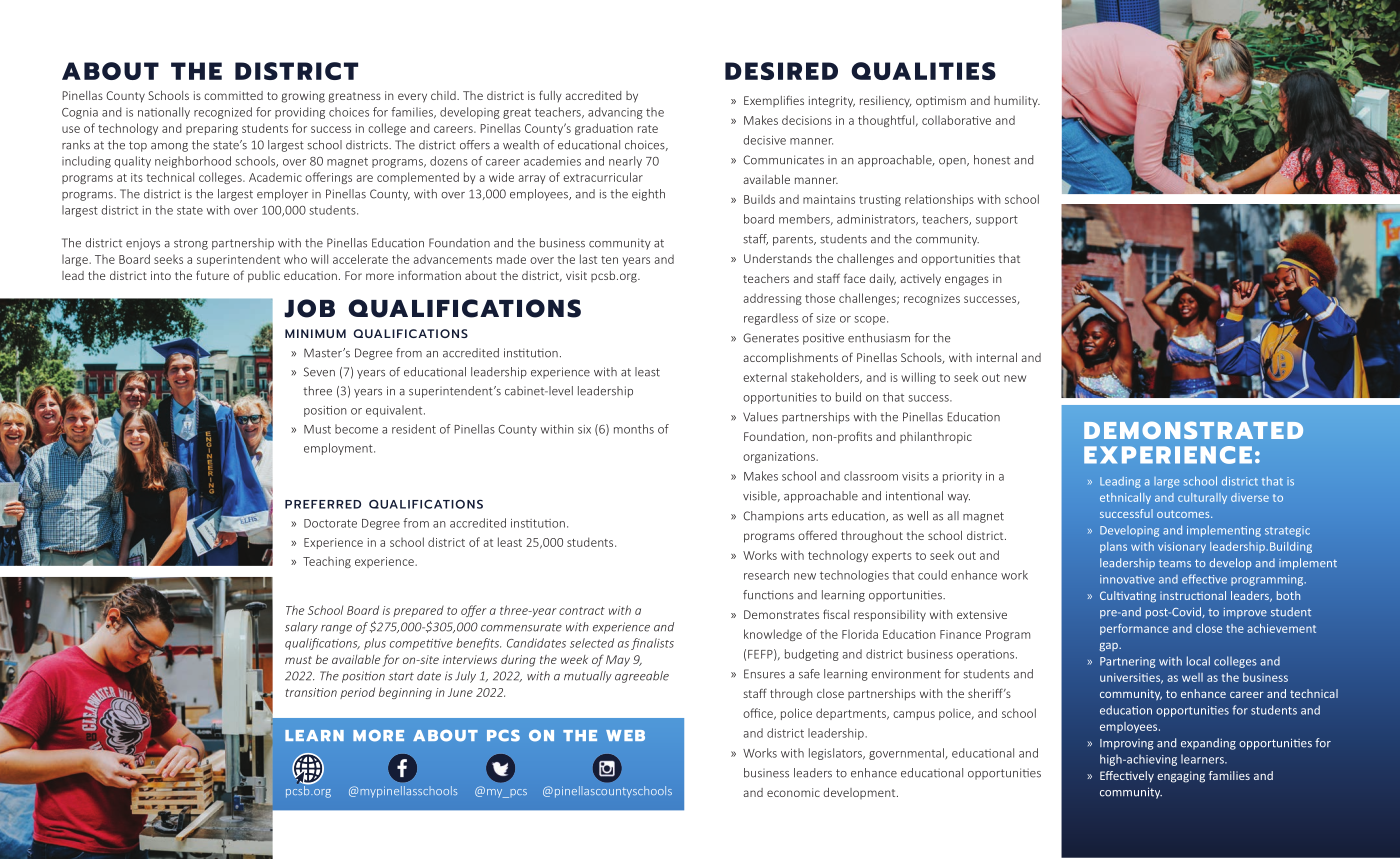  Describe the element at coordinates (615, 113) in the screenshot. I see `advancing` at that location.
